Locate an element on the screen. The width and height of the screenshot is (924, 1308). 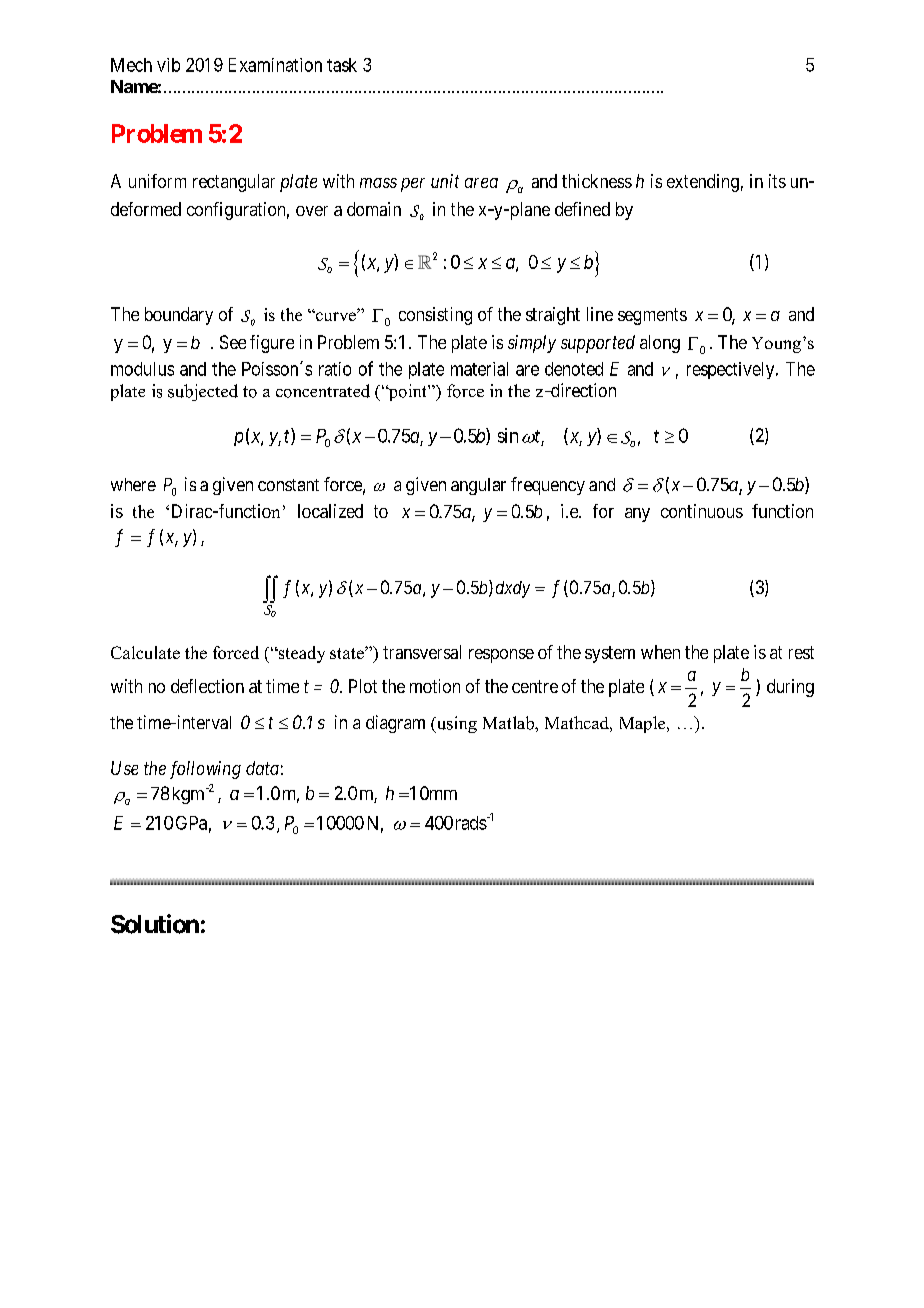
using is located at coordinates (455, 724).
